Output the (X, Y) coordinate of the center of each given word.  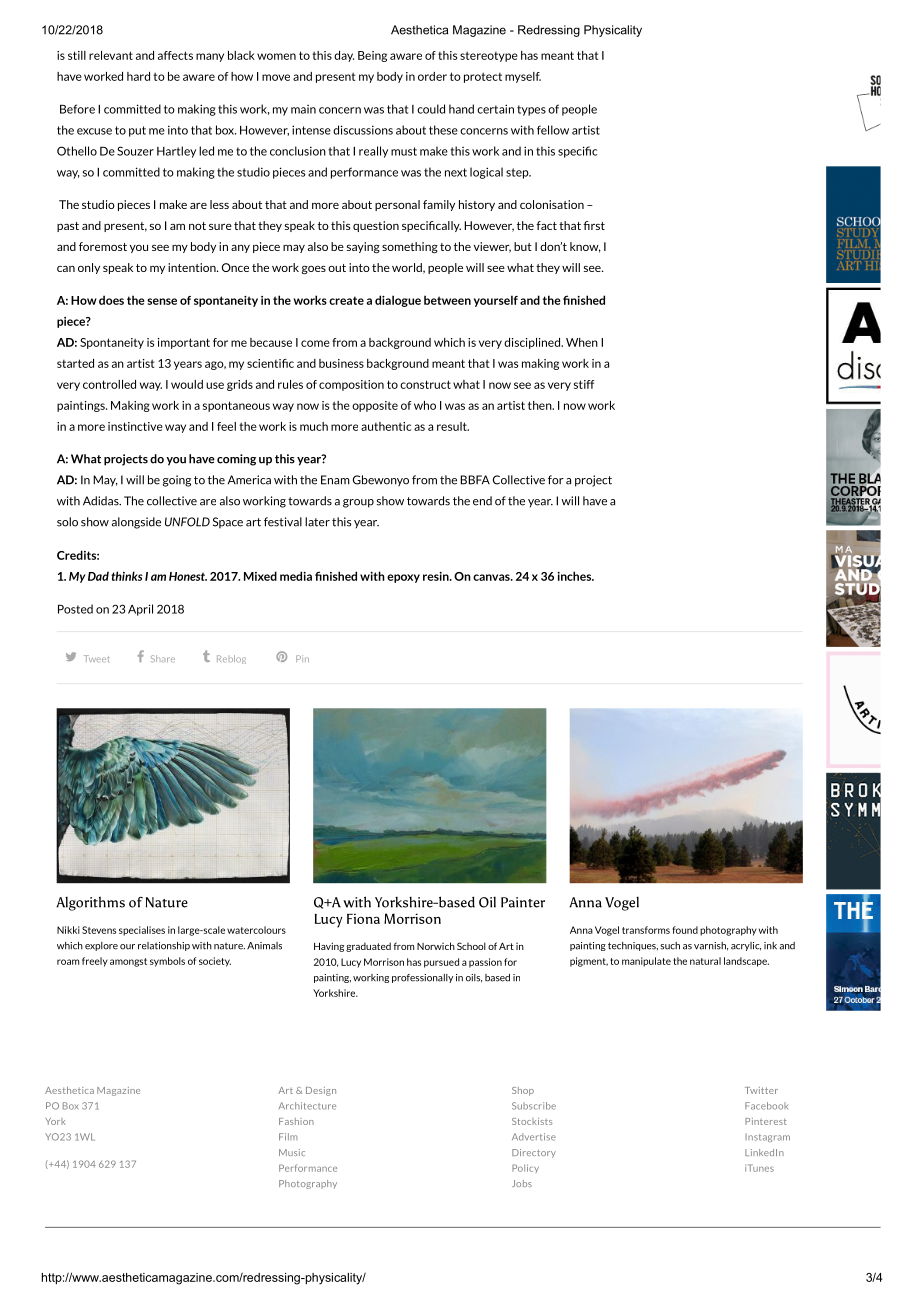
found (685, 930)
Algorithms (90, 904)
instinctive (135, 426)
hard (138, 76)
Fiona (363, 919)
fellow (553, 130)
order (432, 76)
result (453, 426)
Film (288, 1137)
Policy (525, 1168)
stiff (584, 384)
